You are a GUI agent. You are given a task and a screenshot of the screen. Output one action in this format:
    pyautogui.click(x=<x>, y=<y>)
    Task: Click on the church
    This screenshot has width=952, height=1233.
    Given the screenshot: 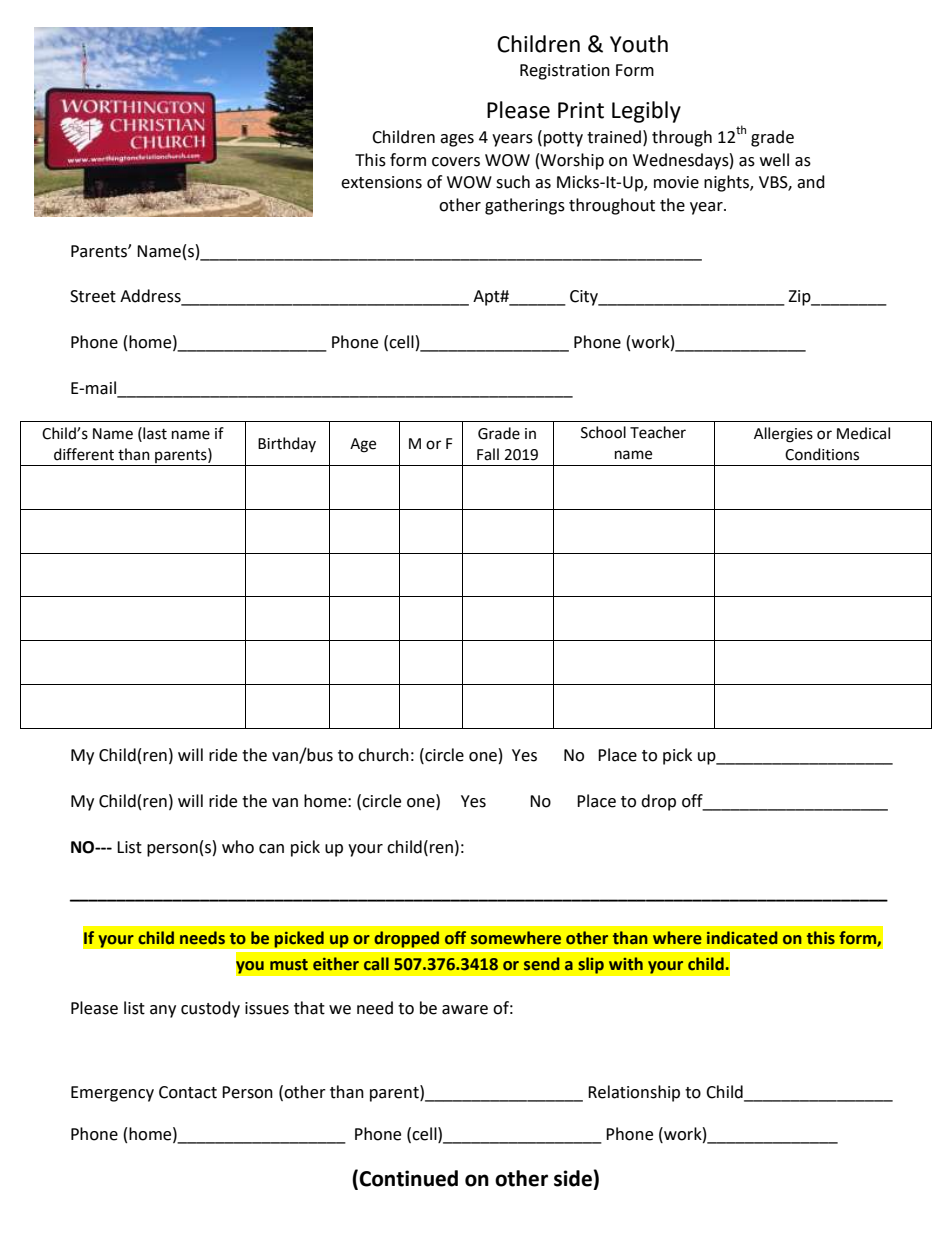 What is the action you would take?
    pyautogui.click(x=383, y=755)
